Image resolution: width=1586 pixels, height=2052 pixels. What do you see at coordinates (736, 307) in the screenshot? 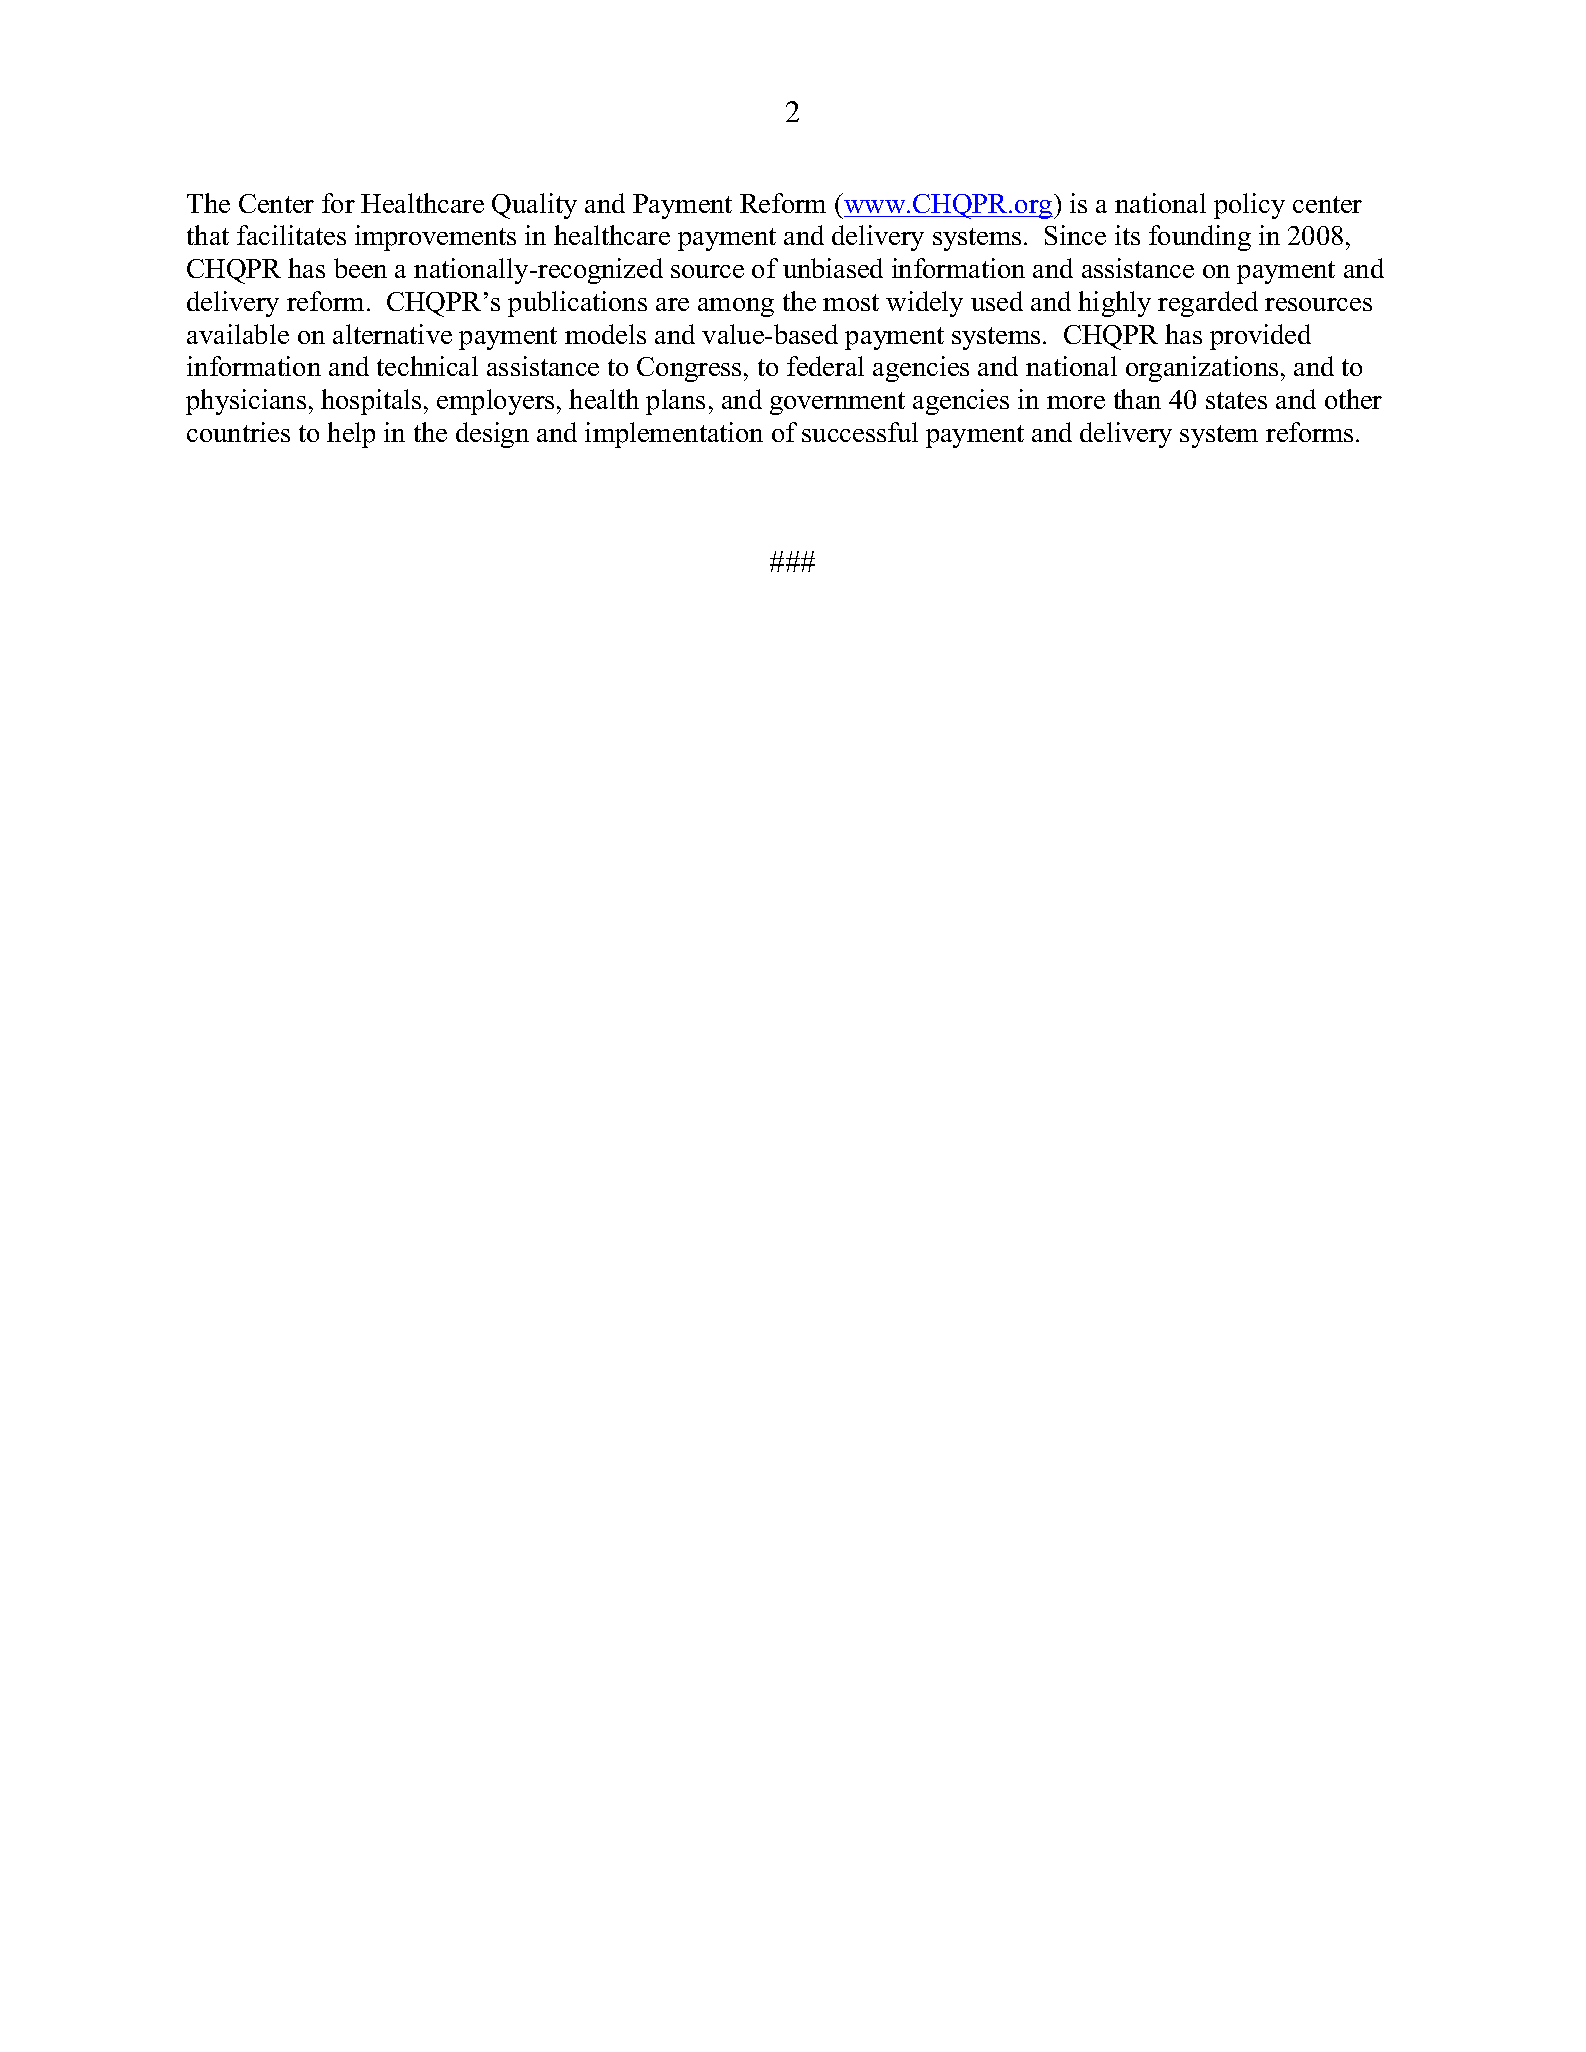
I see `among` at bounding box center [736, 307].
